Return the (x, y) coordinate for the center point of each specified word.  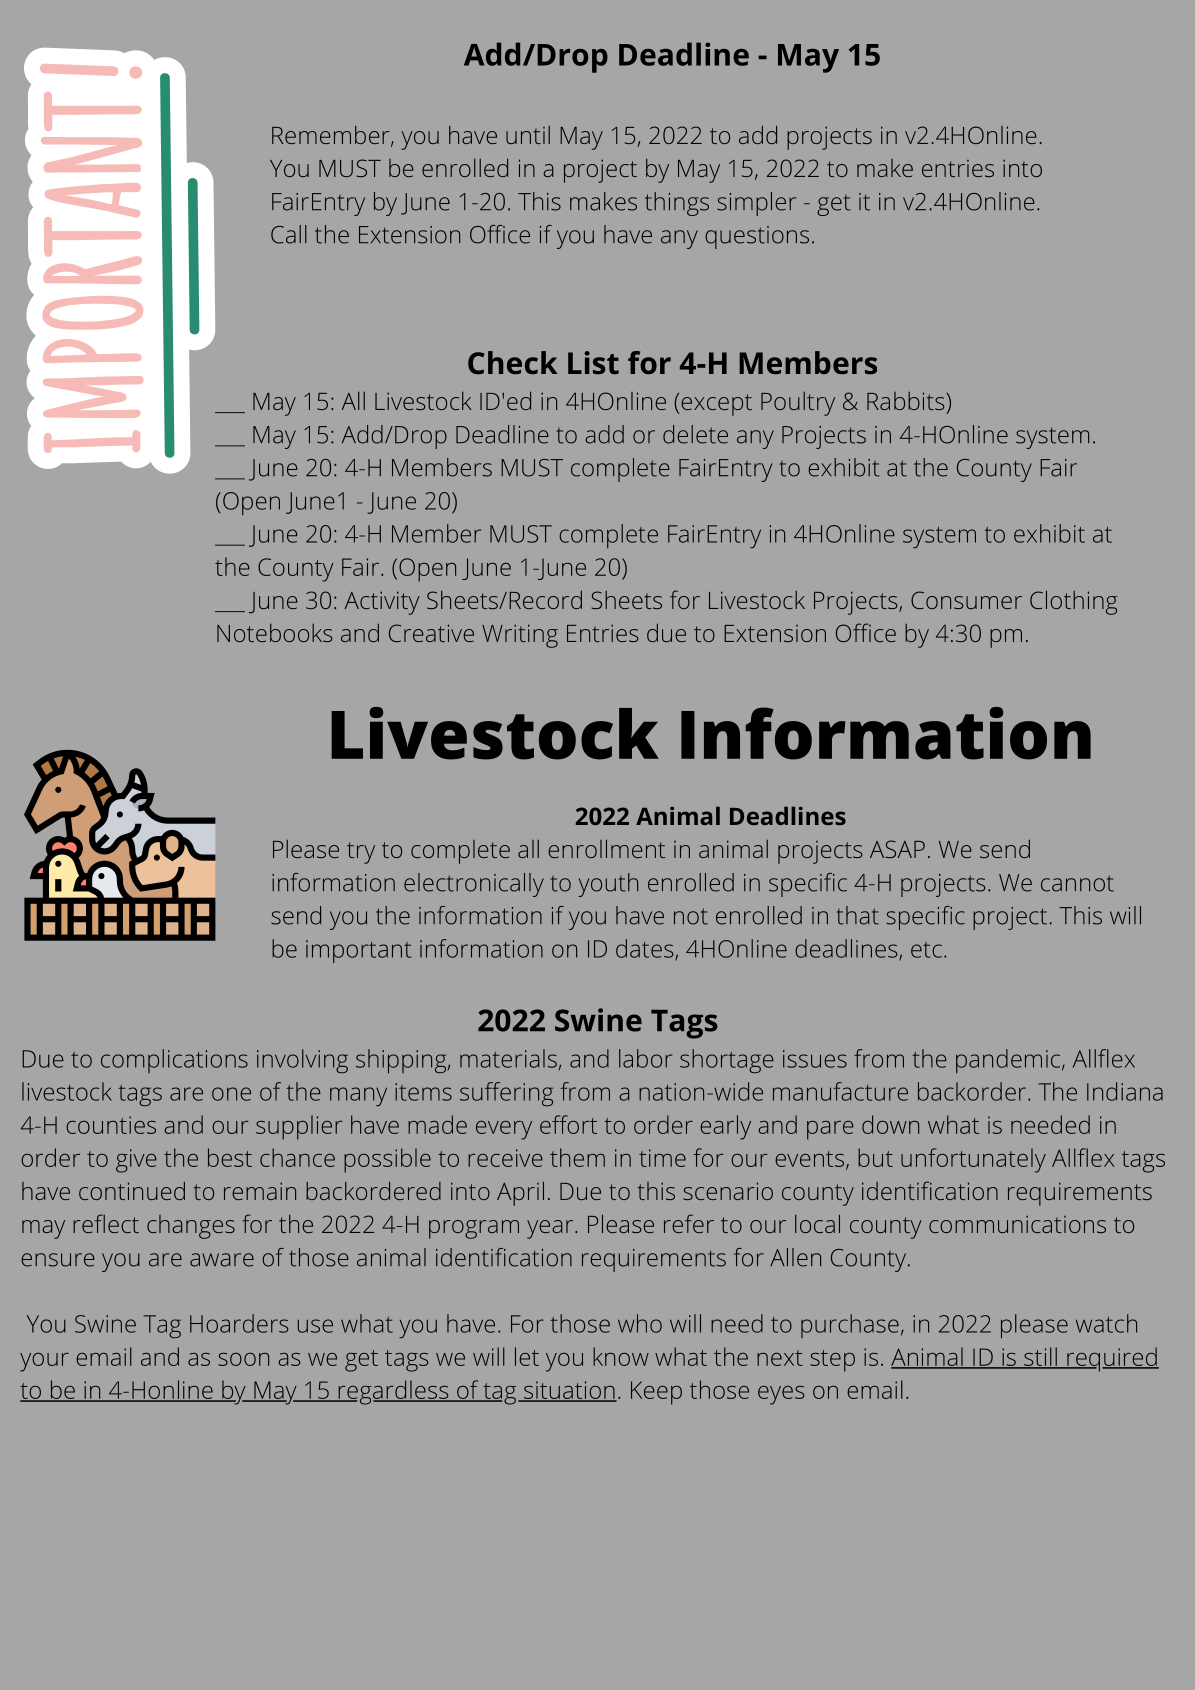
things (677, 204)
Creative (431, 633)
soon (243, 1359)
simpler (756, 204)
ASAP (897, 849)
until (528, 135)
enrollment (606, 848)
